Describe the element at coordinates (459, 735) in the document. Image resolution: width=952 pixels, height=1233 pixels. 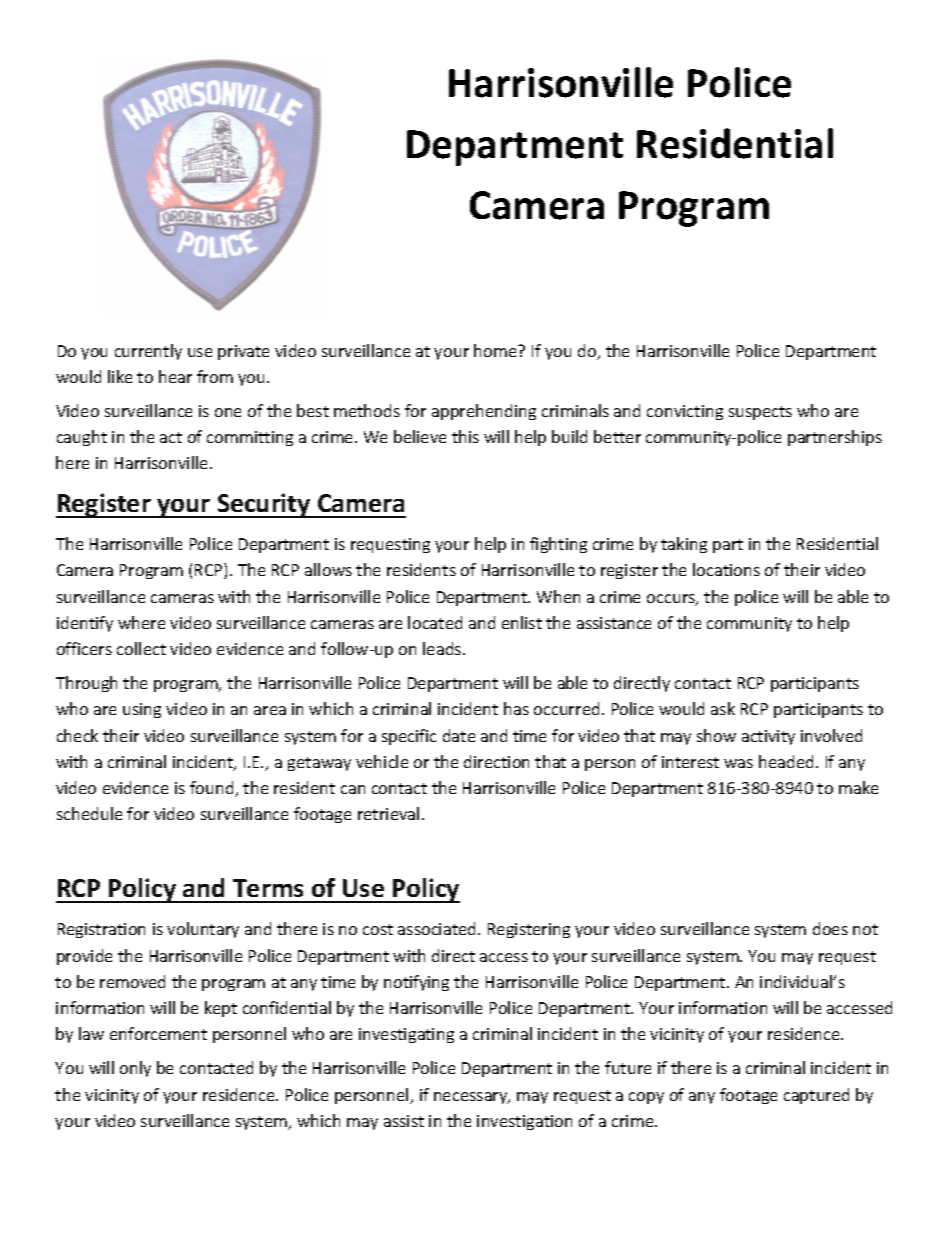
I see `date` at that location.
